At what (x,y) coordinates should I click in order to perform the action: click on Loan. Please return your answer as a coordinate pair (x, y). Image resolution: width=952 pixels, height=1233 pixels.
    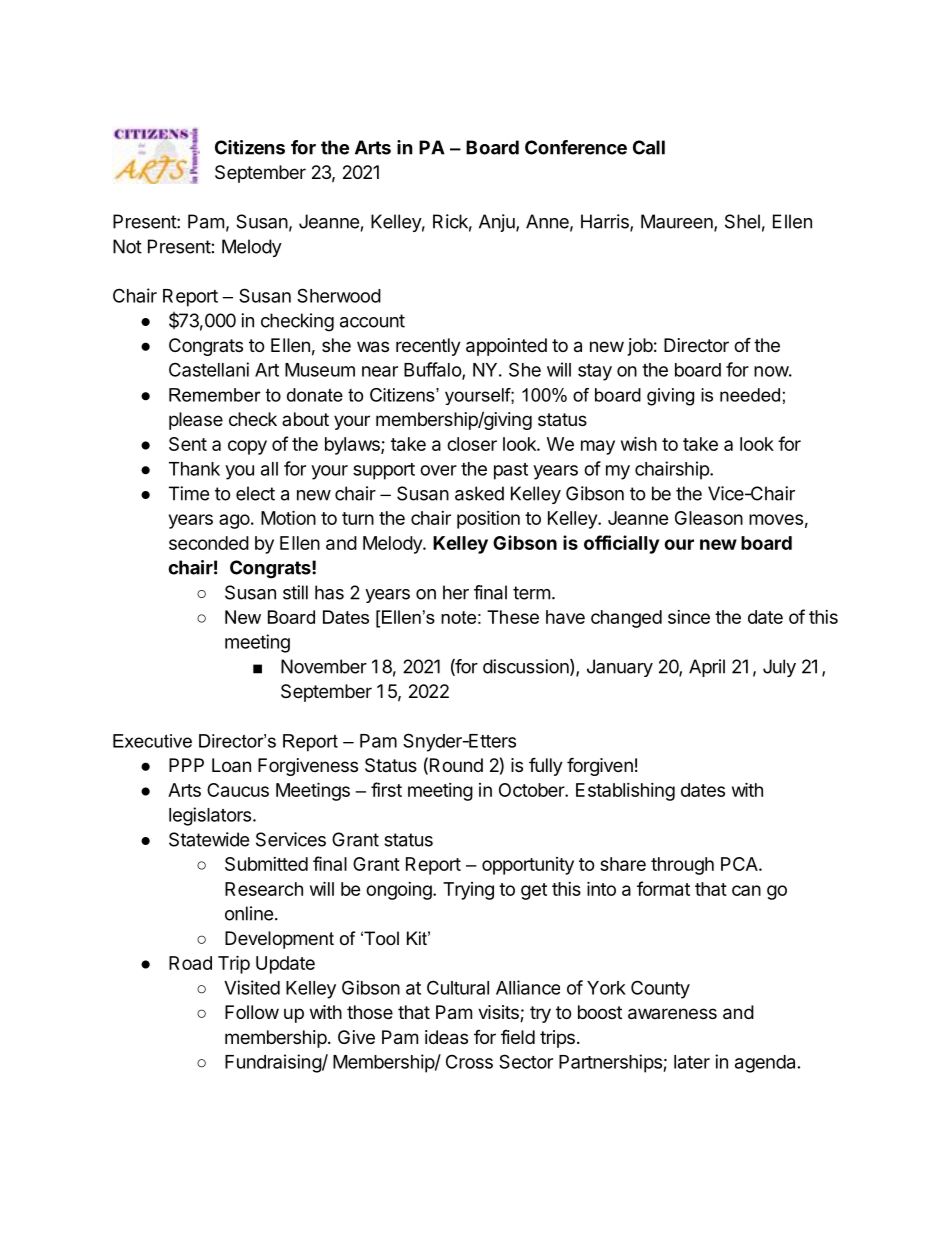
    Looking at the image, I should click on (231, 765).
